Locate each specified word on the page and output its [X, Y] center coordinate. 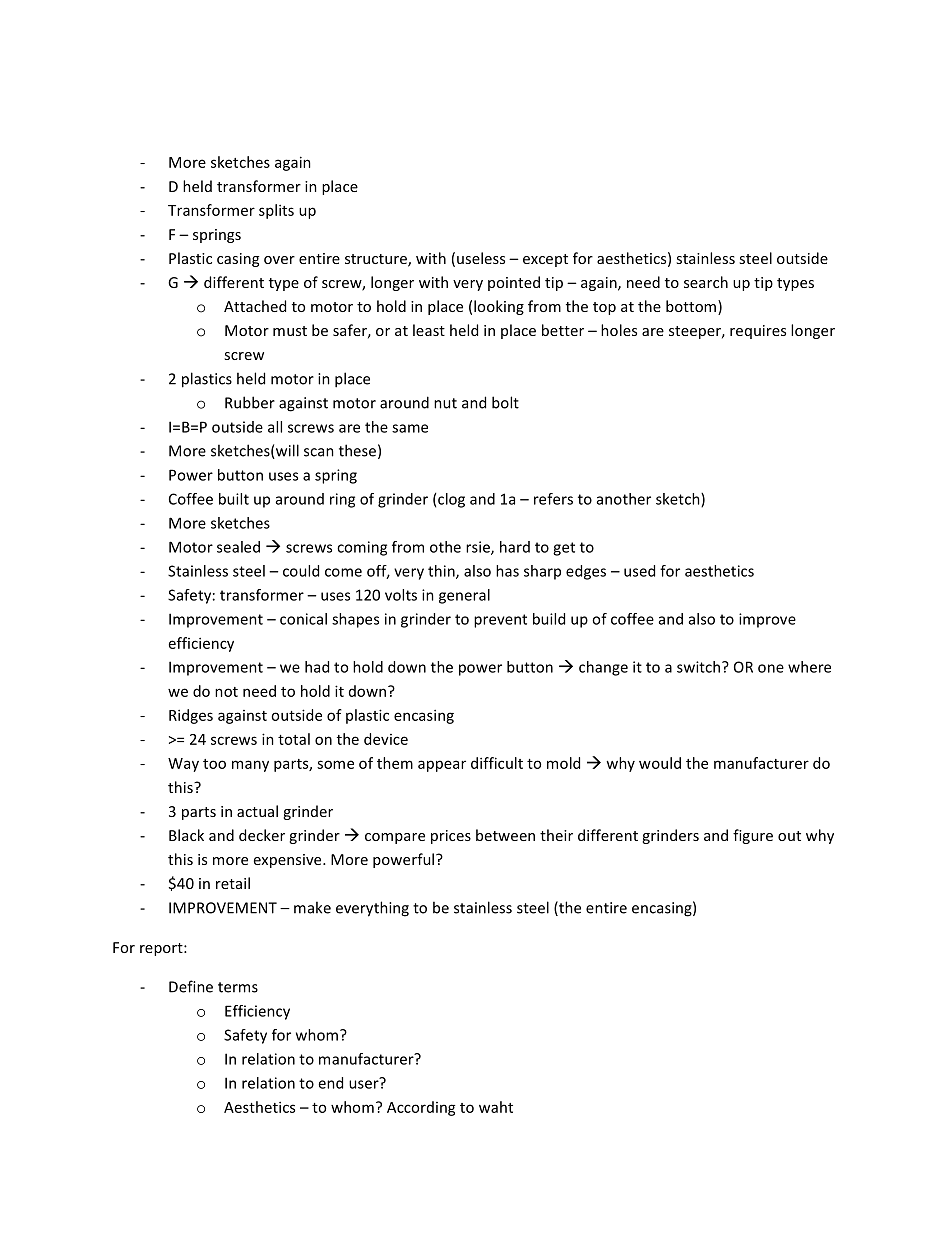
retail [233, 883]
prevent [500, 621]
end [330, 1083]
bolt [505, 402]
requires [758, 332]
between [505, 835]
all [275, 427]
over [279, 260]
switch [700, 667]
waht [496, 1107]
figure [753, 836]
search [706, 282]
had [317, 667]
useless [481, 258]
